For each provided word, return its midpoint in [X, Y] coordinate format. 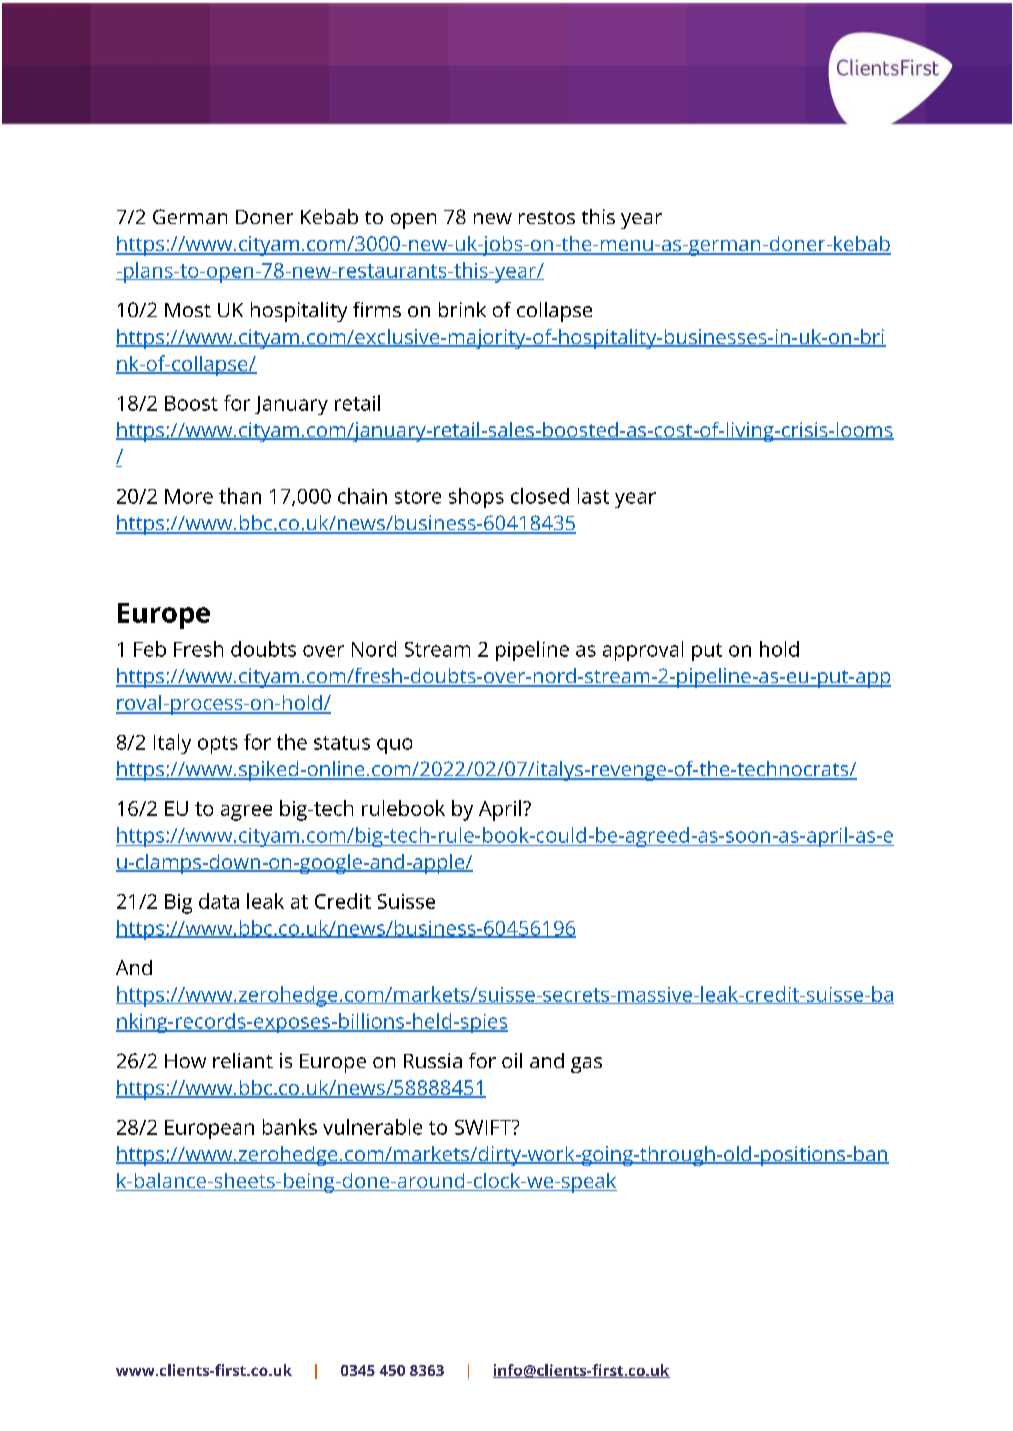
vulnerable [372, 1127]
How [185, 1061]
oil [512, 1060]
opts [218, 745]
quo [394, 746]
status [342, 743]
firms [377, 309]
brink [462, 309]
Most [188, 310]
